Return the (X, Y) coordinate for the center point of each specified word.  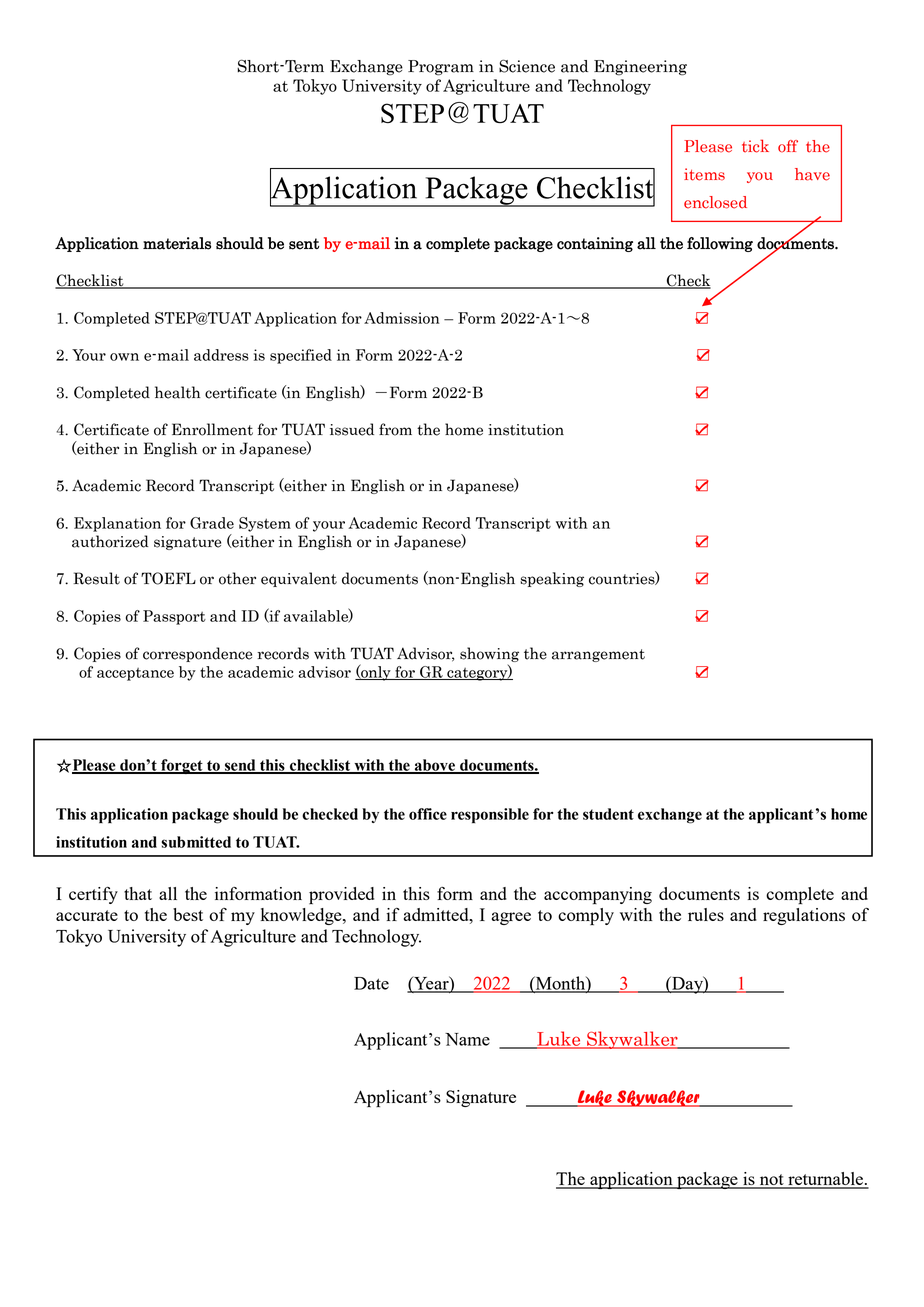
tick (755, 146)
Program (441, 68)
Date (371, 983)
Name (467, 1039)
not (771, 1181)
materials (177, 243)
